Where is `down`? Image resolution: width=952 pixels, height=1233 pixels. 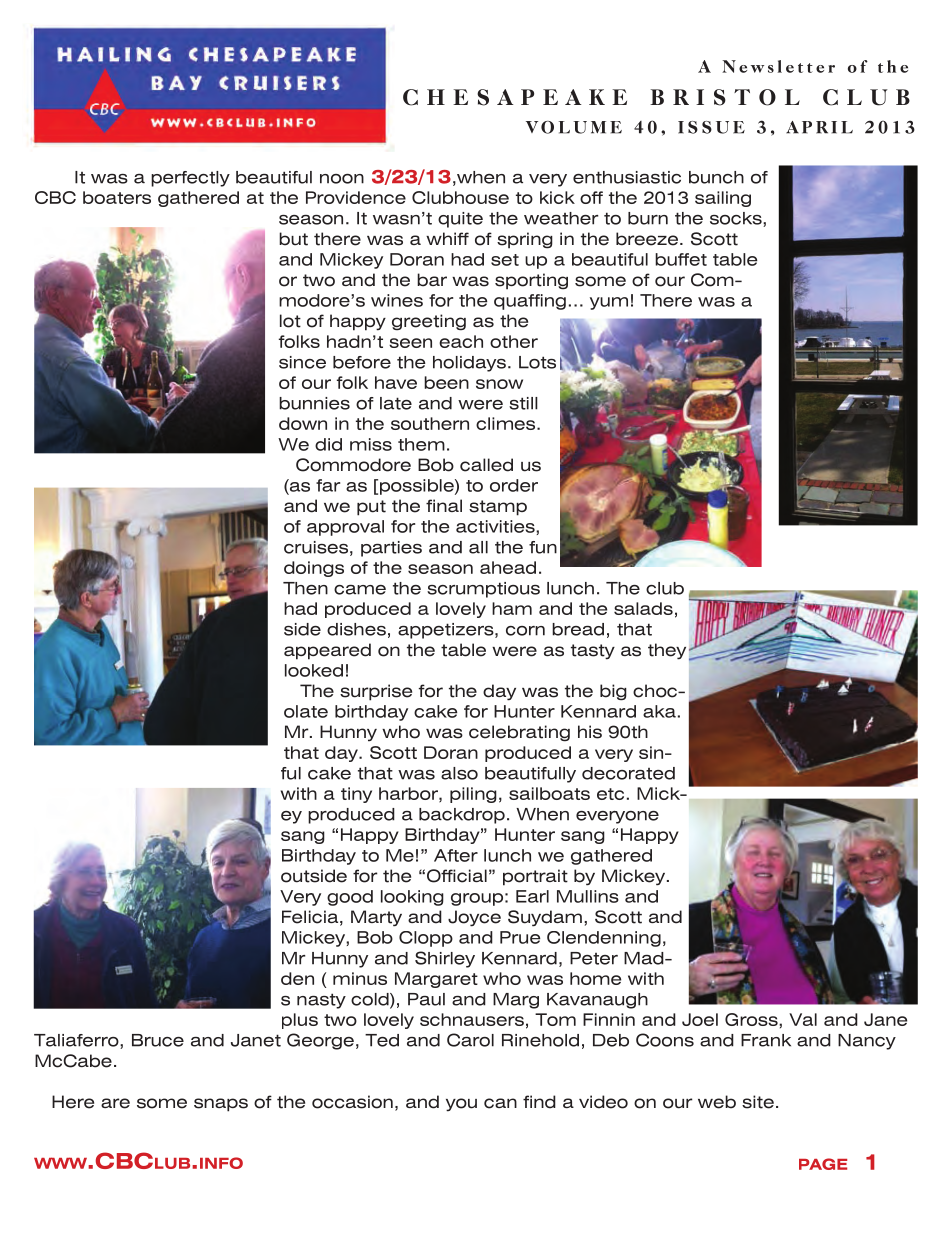 down is located at coordinates (303, 423).
